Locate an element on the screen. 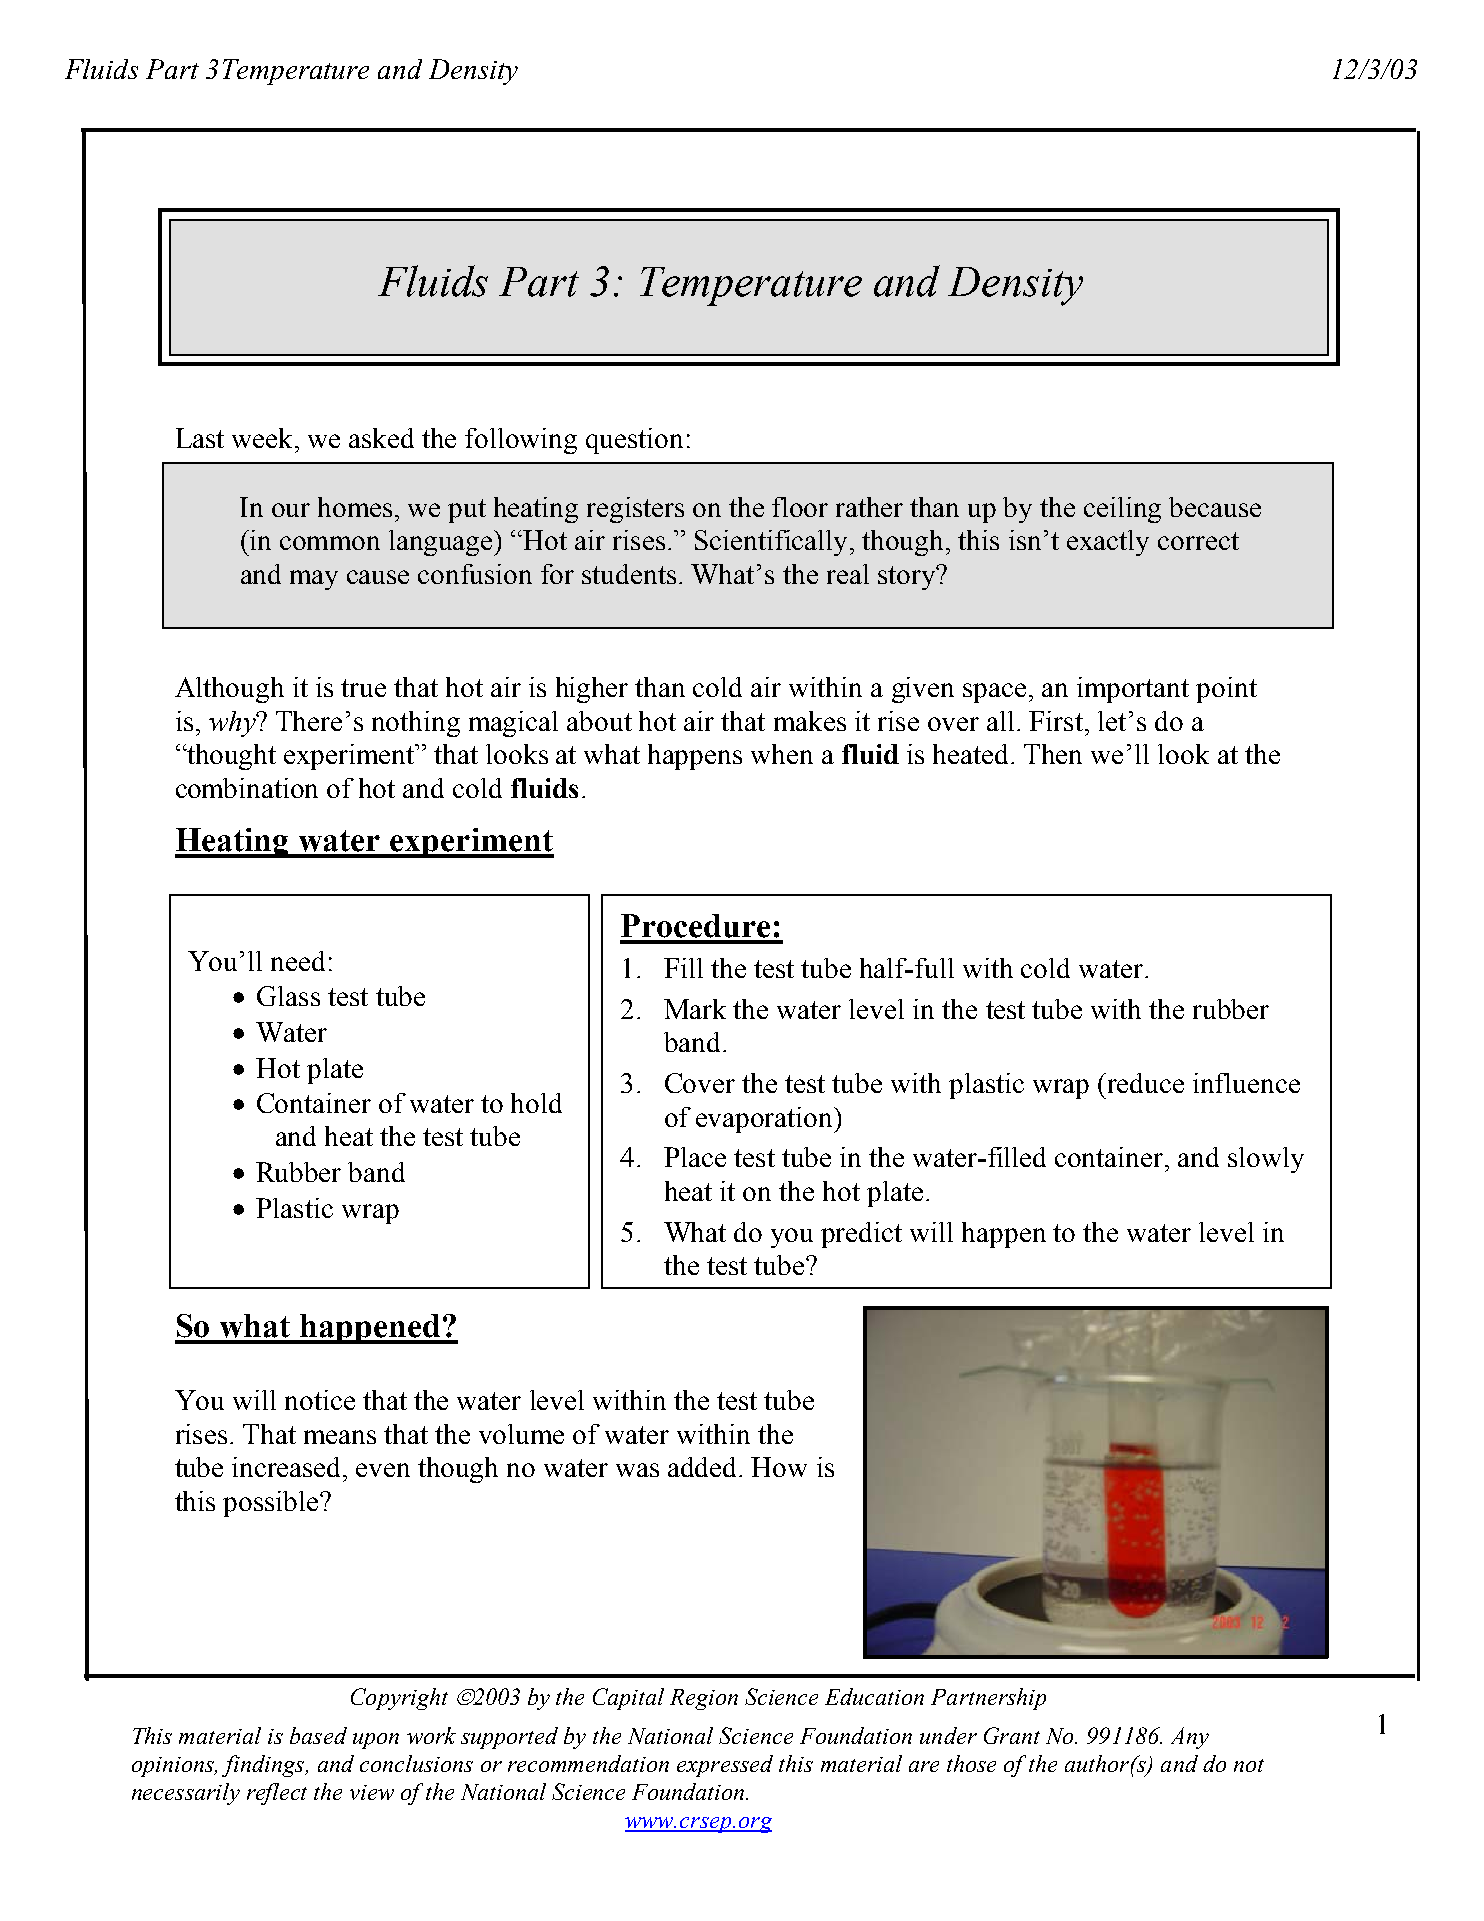  notice is located at coordinates (320, 1400).
